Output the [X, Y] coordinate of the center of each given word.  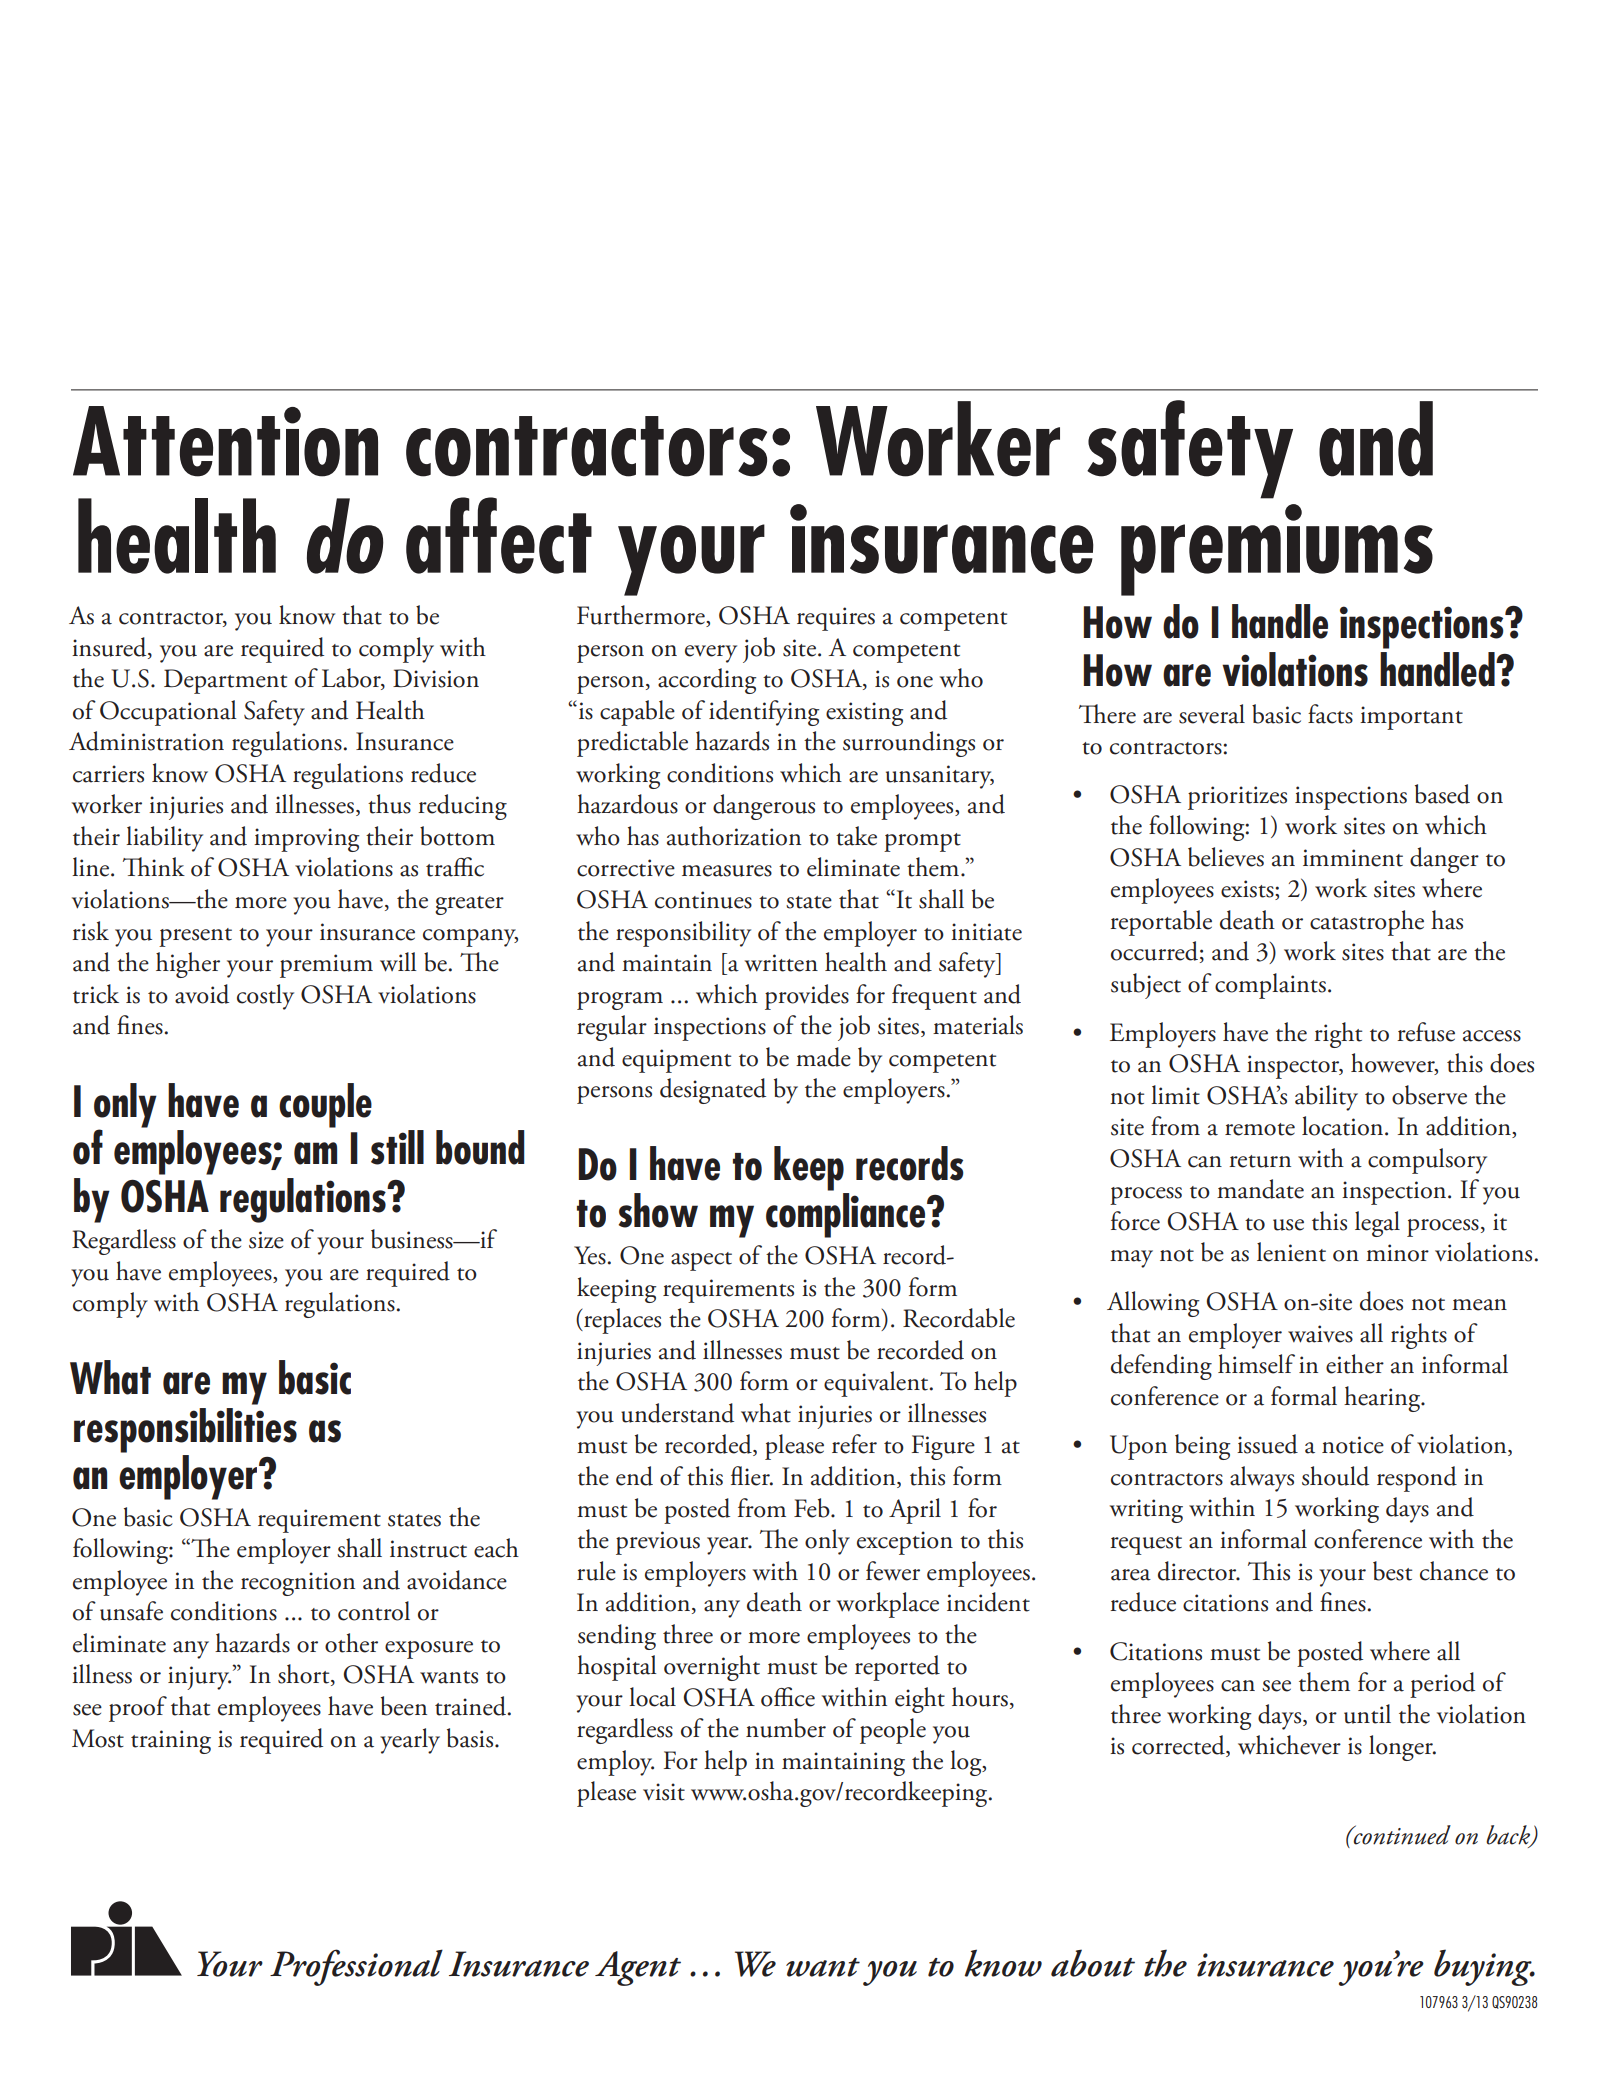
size [266, 1240]
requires [836, 619]
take [856, 836]
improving [306, 840]
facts [1330, 714]
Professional [356, 1967]
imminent [1353, 858]
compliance [847, 1215]
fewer [893, 1571]
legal [1377, 1224]
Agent [638, 1968]
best [1392, 1571]
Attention [225, 441]
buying [1484, 1967]
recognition [298, 1584]
